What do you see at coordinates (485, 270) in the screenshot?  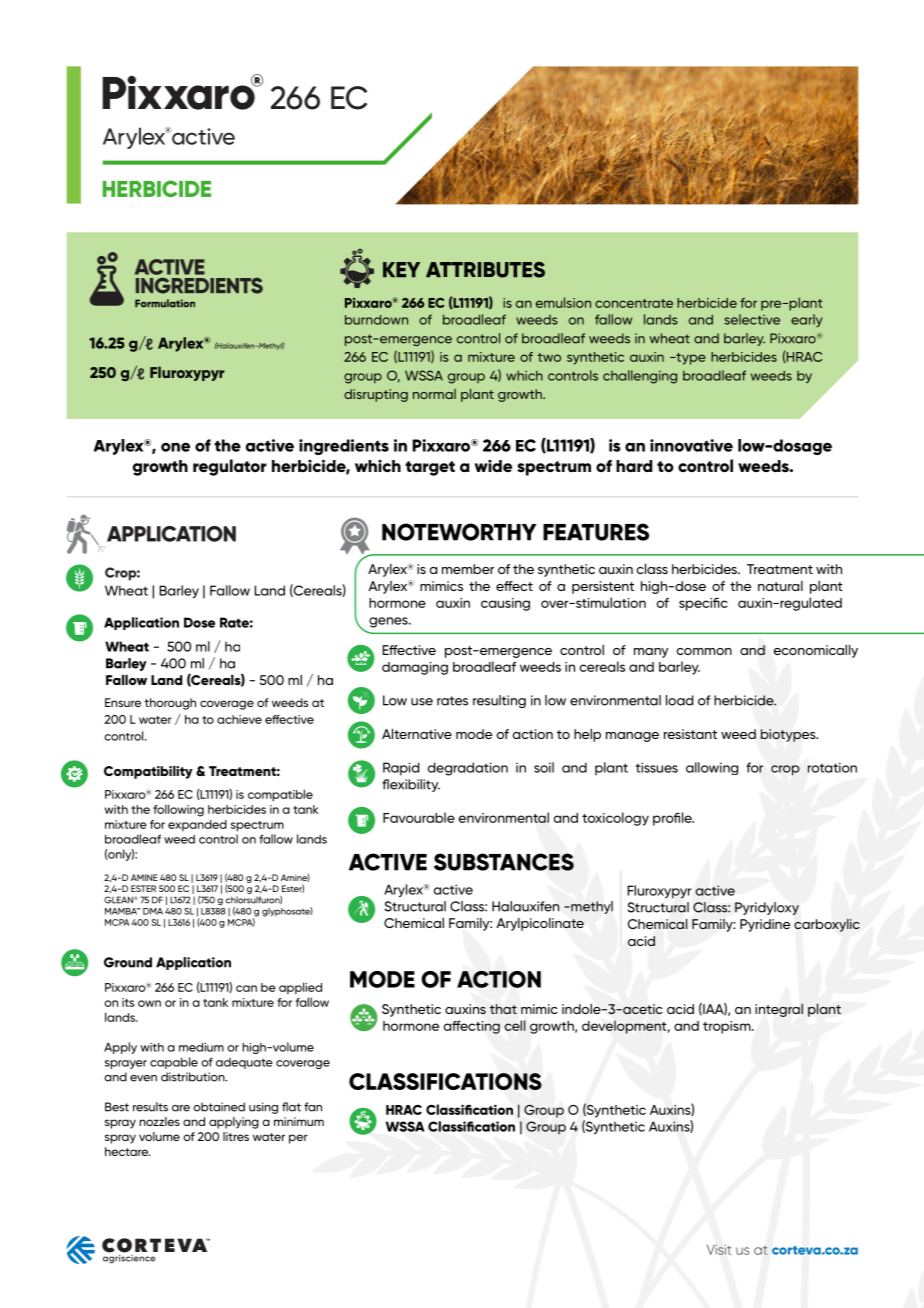 I see `ATTRIBUTES` at bounding box center [485, 270].
